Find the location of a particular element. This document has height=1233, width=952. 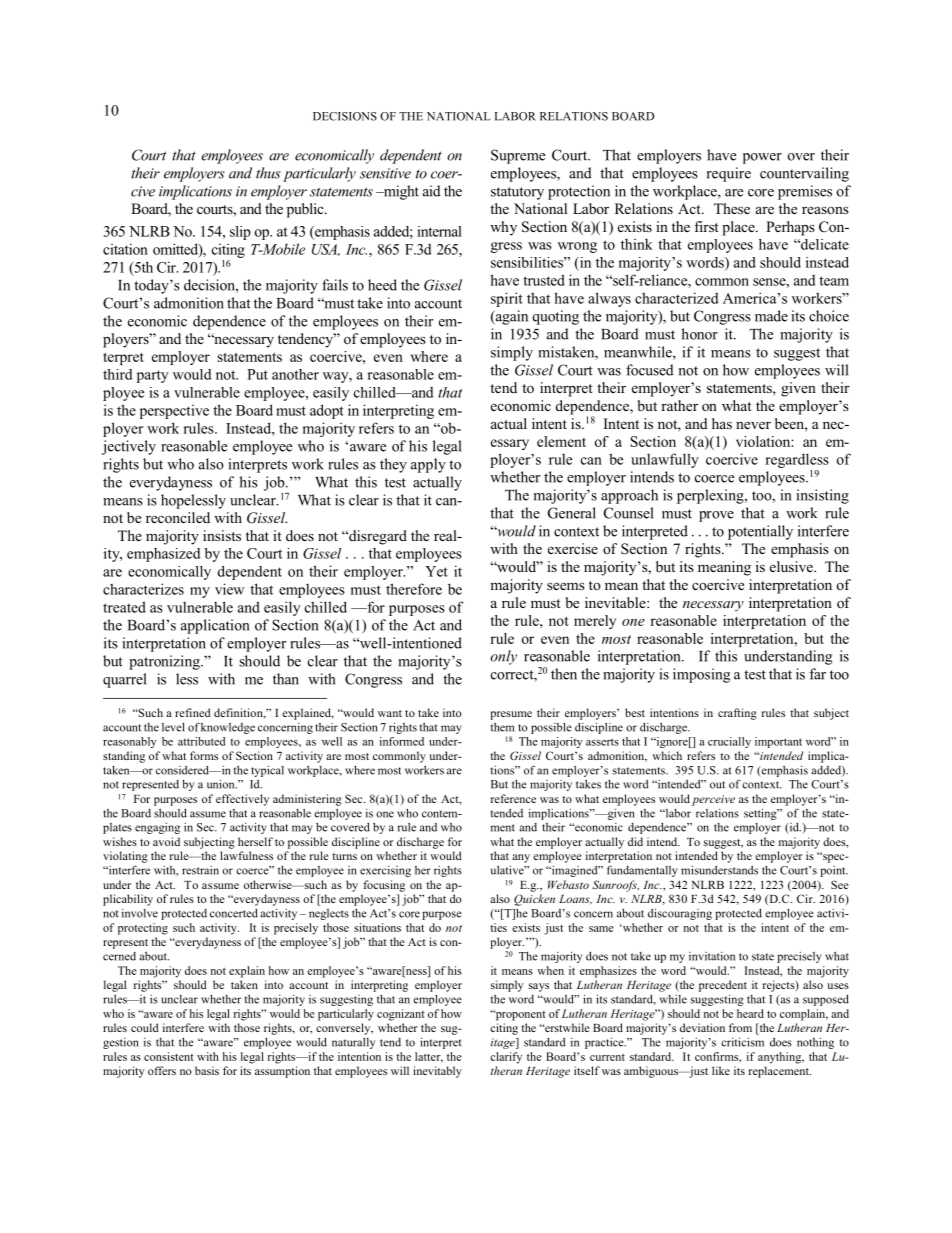

elusive is located at coordinates (792, 566).
